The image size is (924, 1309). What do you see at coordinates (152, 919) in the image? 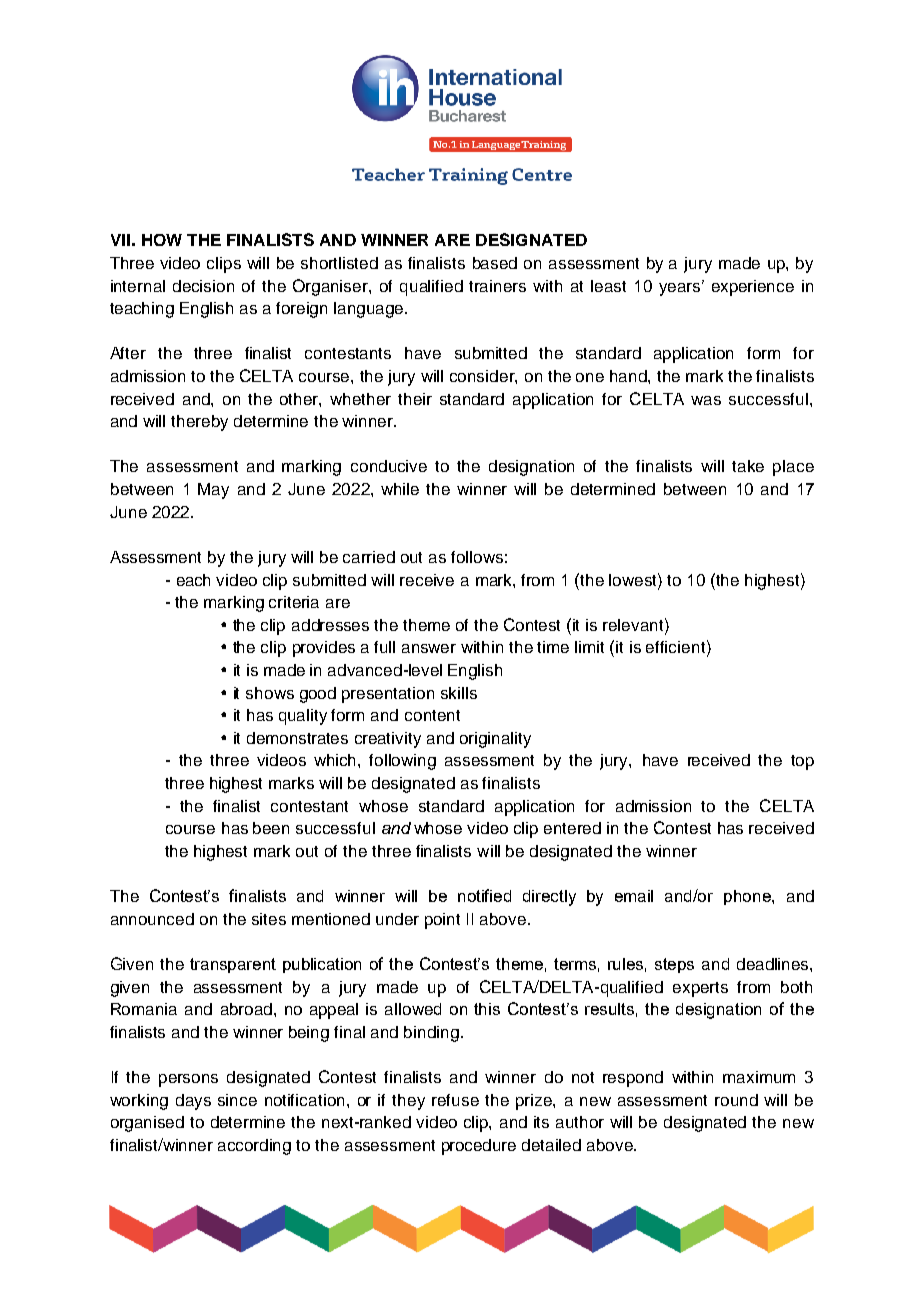
I see `announced` at bounding box center [152, 919].
